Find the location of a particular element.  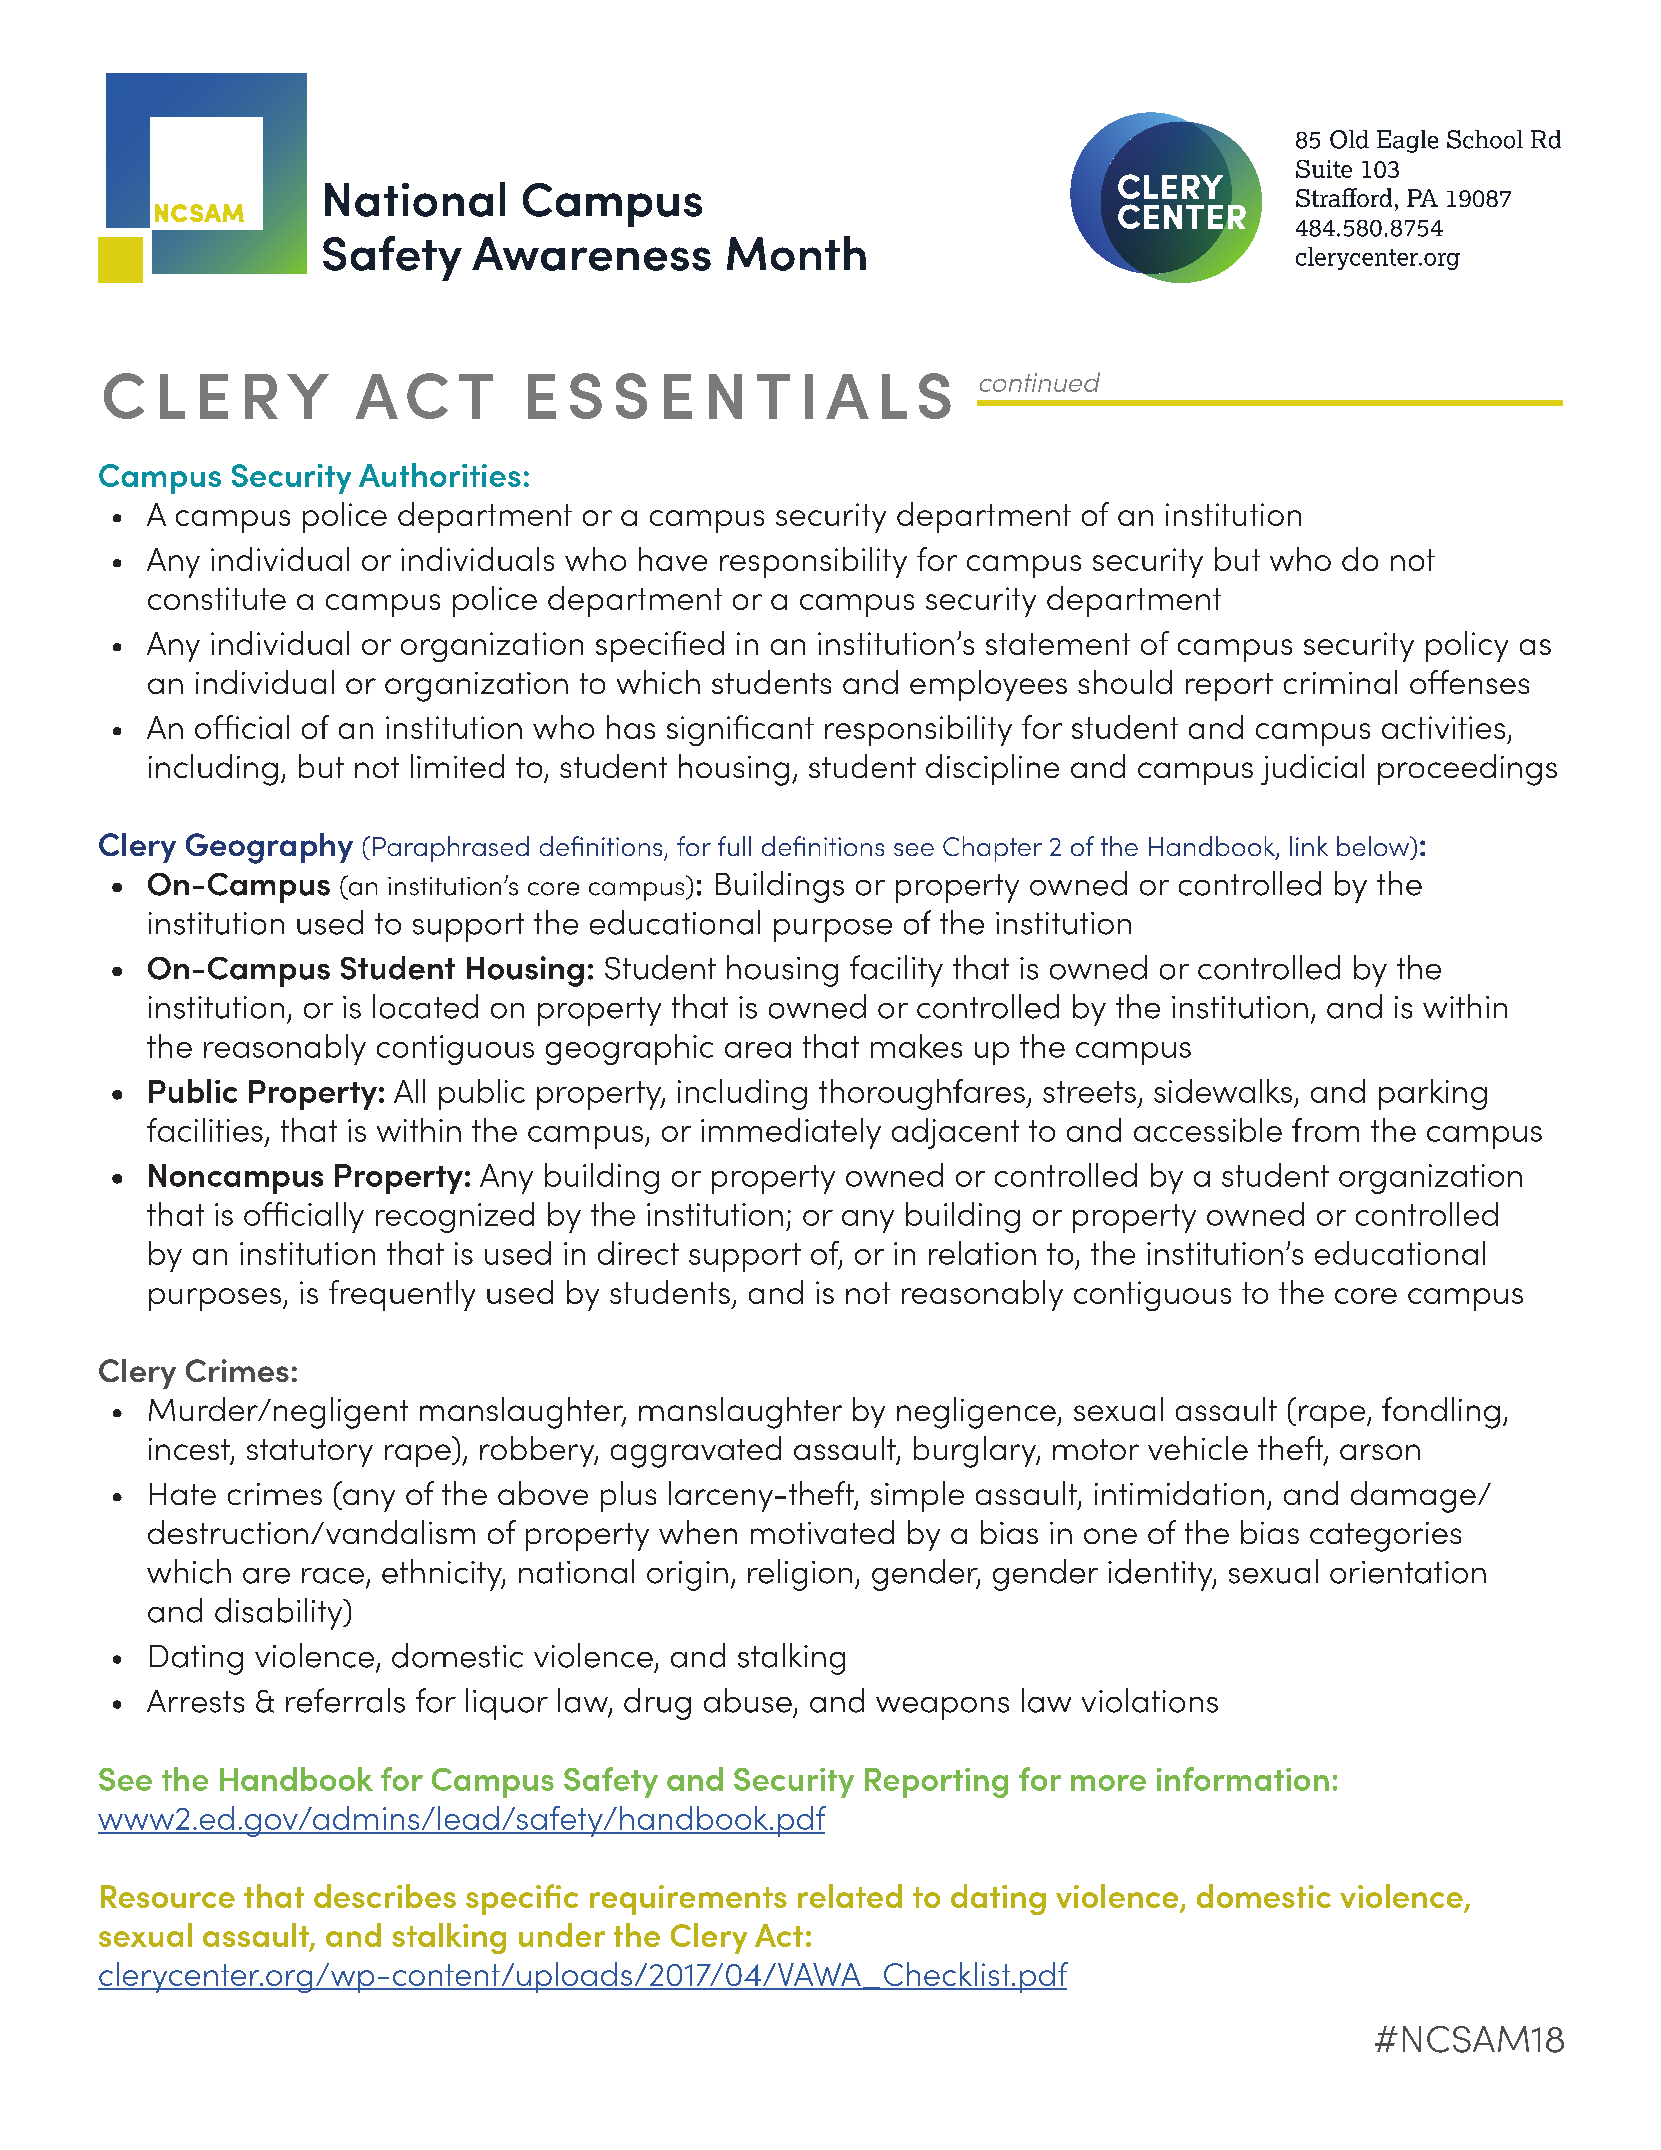

located is located at coordinates (425, 1006).
